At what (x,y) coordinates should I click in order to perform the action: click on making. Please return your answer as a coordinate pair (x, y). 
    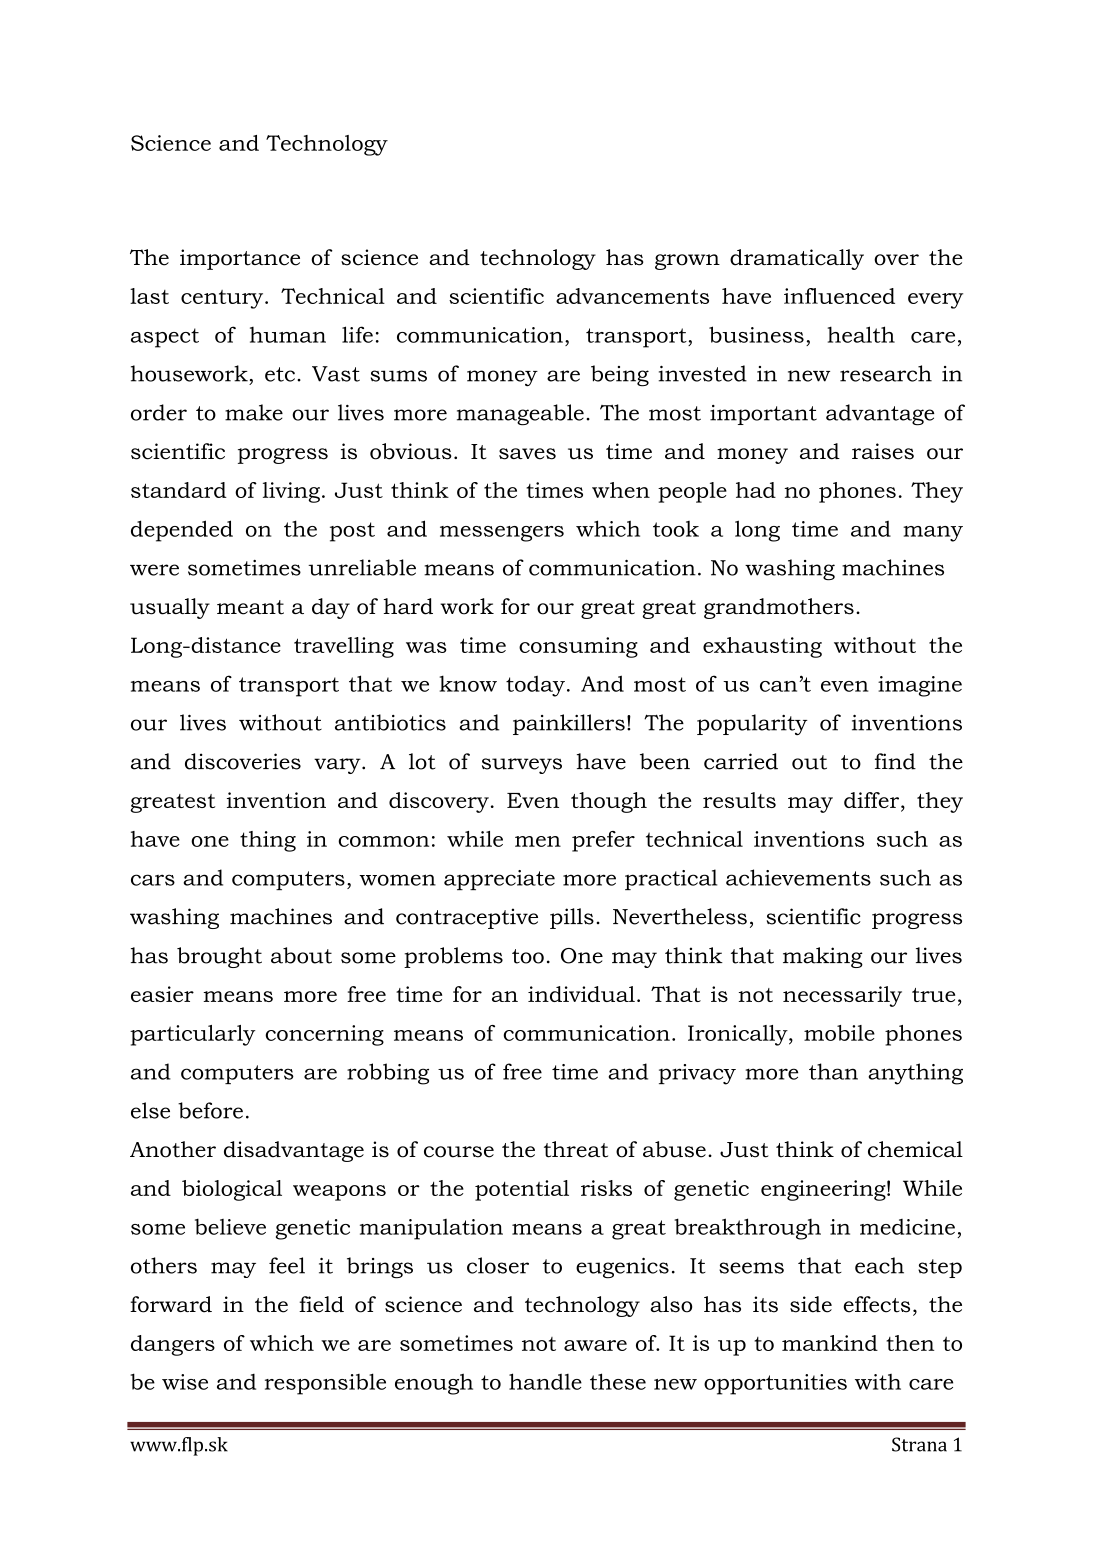
    Looking at the image, I should click on (823, 957).
